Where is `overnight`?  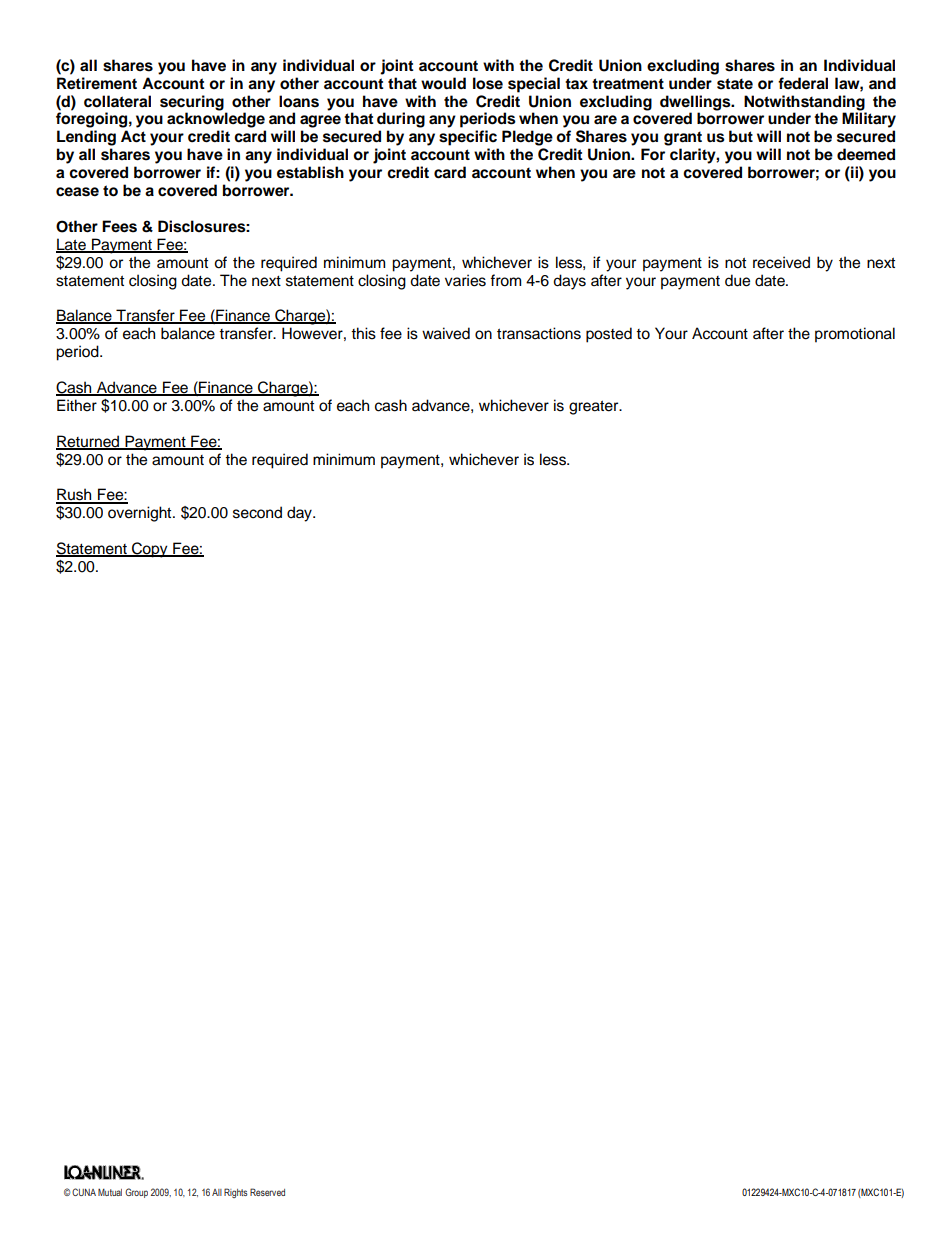 overnight is located at coordinates (141, 514).
